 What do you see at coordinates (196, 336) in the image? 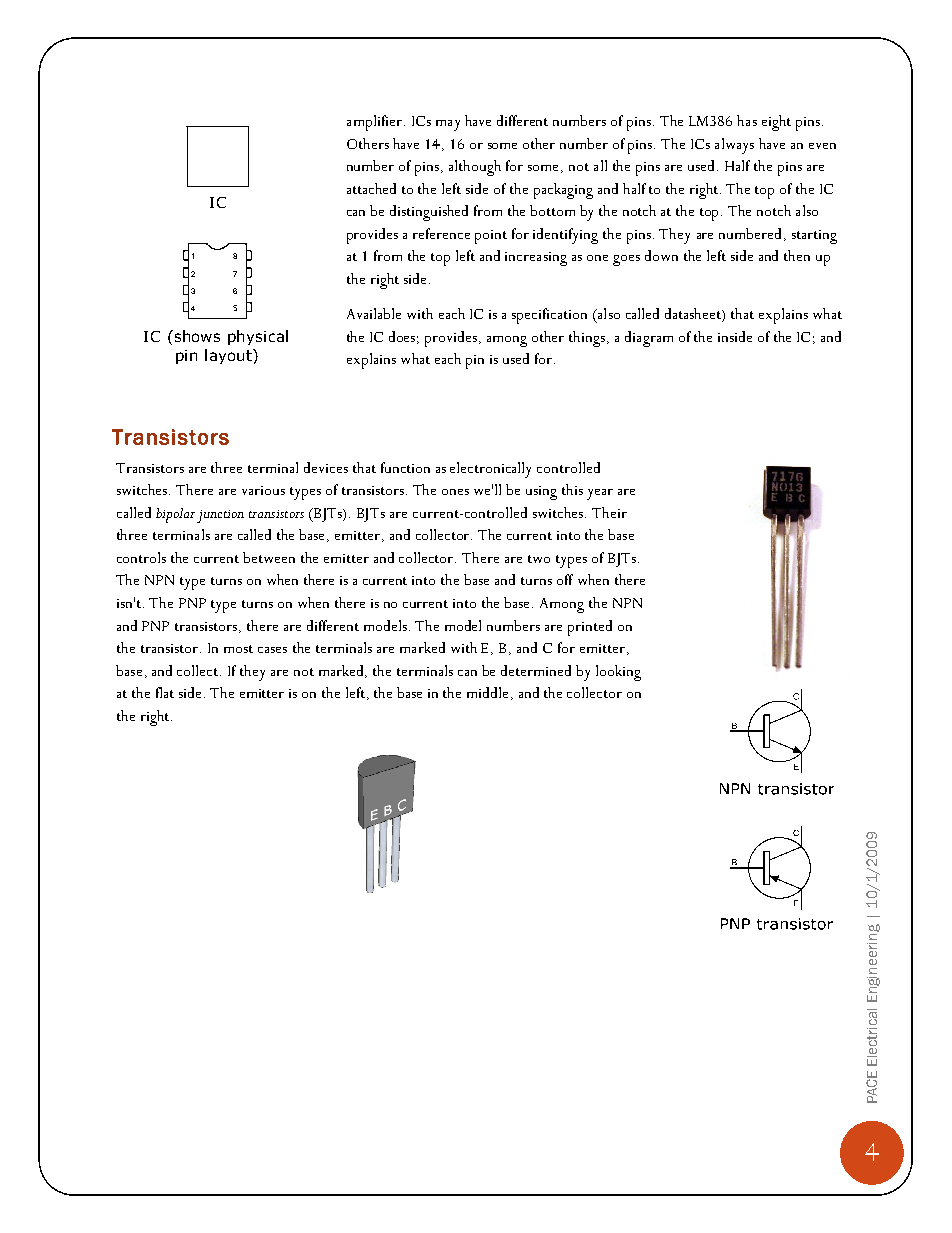
I see `shows` at bounding box center [196, 336].
